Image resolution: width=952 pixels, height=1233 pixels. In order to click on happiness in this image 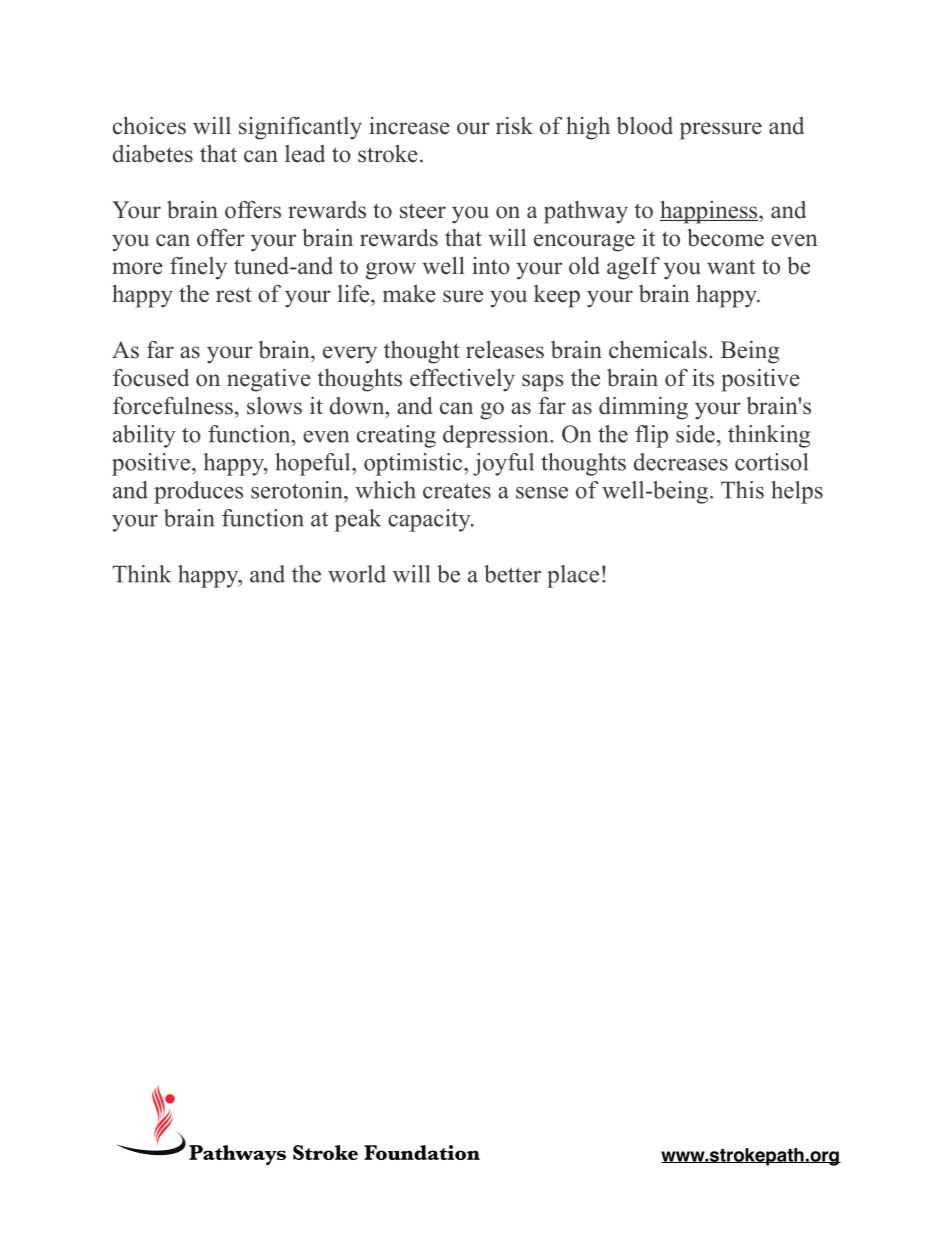, I will do `click(710, 212)`.
